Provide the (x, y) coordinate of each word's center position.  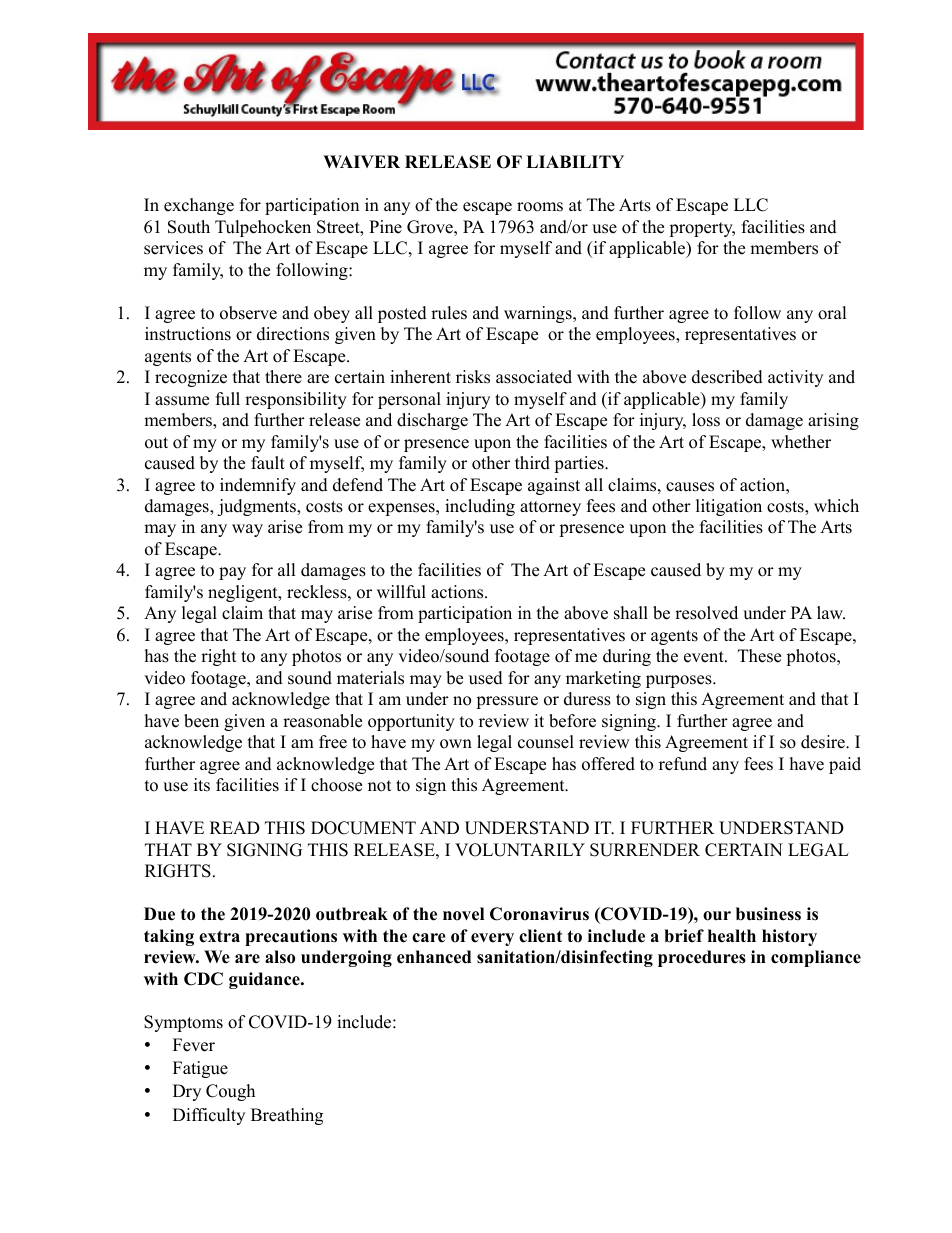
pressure (507, 702)
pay (232, 573)
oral (832, 313)
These (759, 656)
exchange (199, 206)
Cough (230, 1092)
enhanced (434, 957)
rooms (540, 207)
